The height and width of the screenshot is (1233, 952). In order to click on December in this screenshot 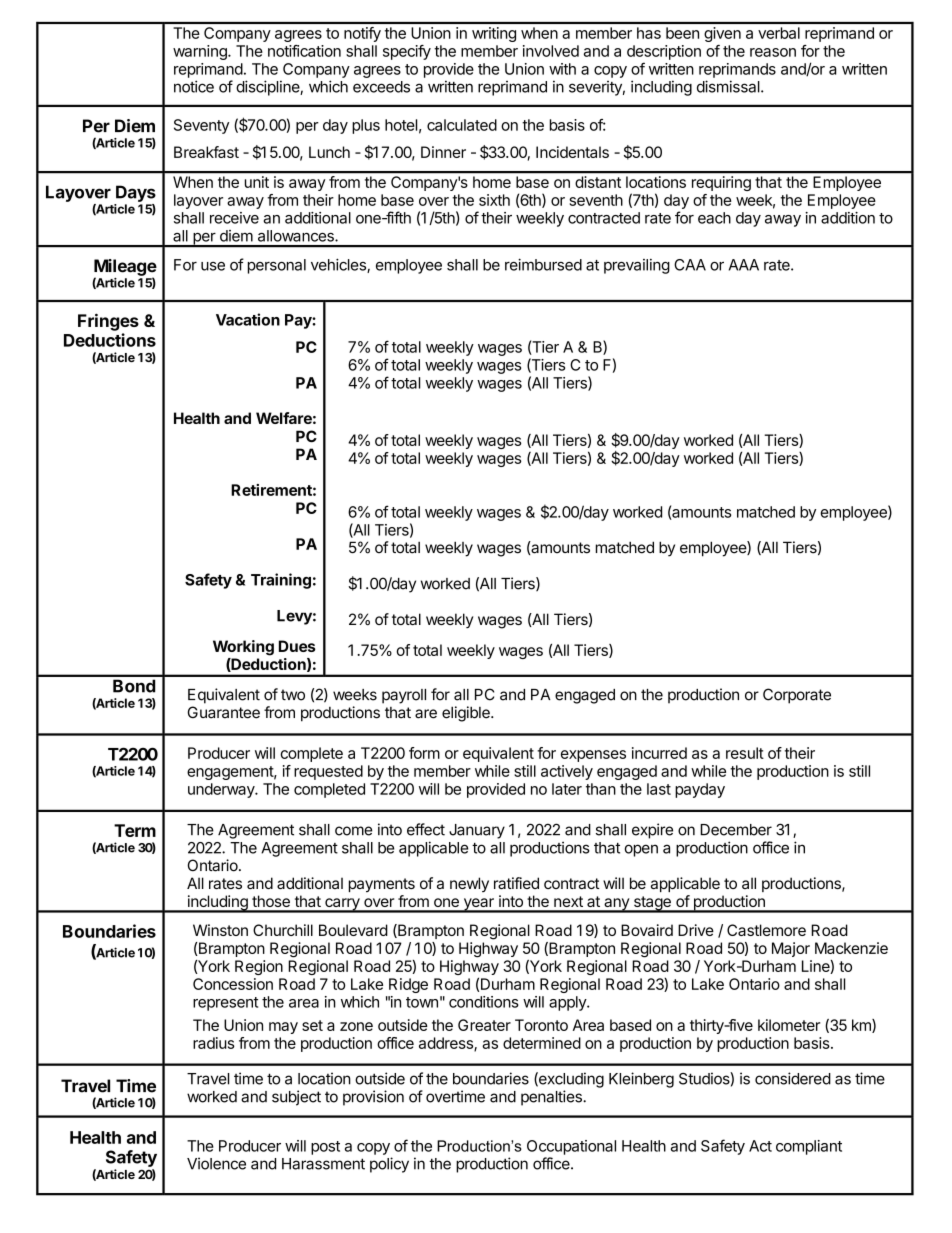, I will do `click(736, 830)`.
